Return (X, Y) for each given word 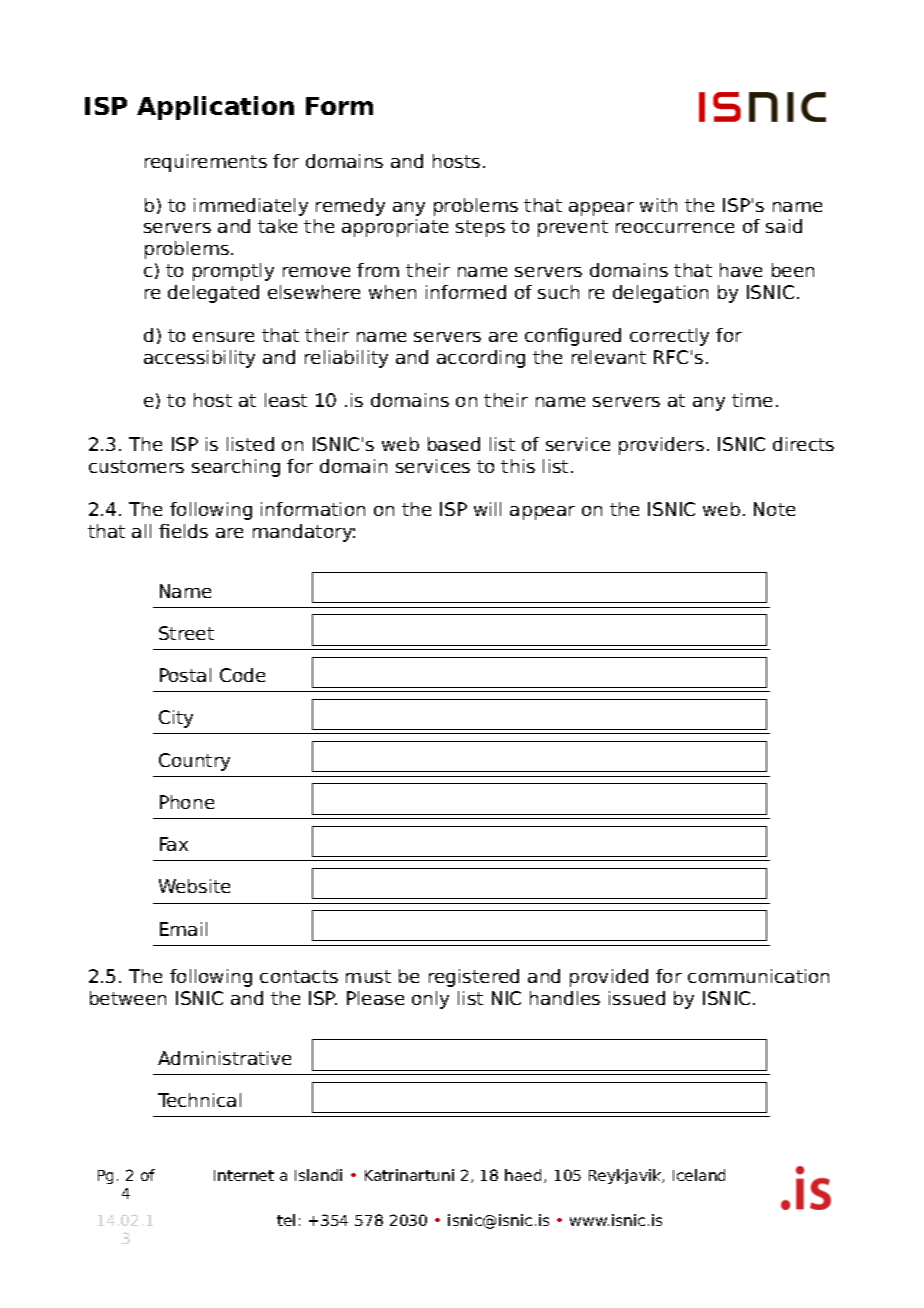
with (658, 205)
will (487, 509)
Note (774, 509)
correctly (669, 337)
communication (758, 976)
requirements (206, 163)
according (481, 359)
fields (183, 531)
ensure (223, 337)
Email (183, 929)
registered (474, 978)
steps (480, 228)
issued (637, 998)
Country (194, 762)
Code (242, 675)
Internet (244, 1175)
